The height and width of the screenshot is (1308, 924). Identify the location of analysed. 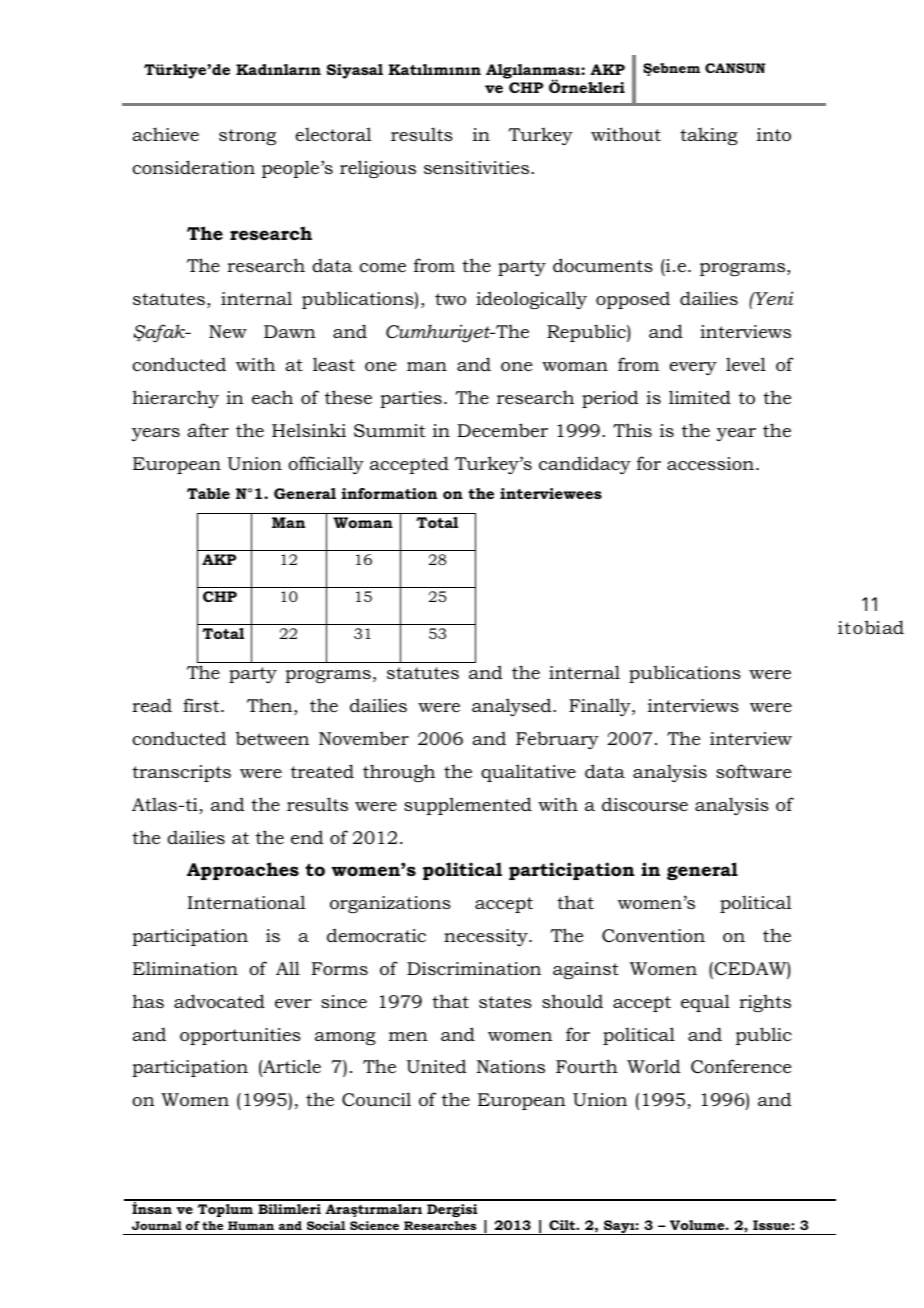
(513, 707).
